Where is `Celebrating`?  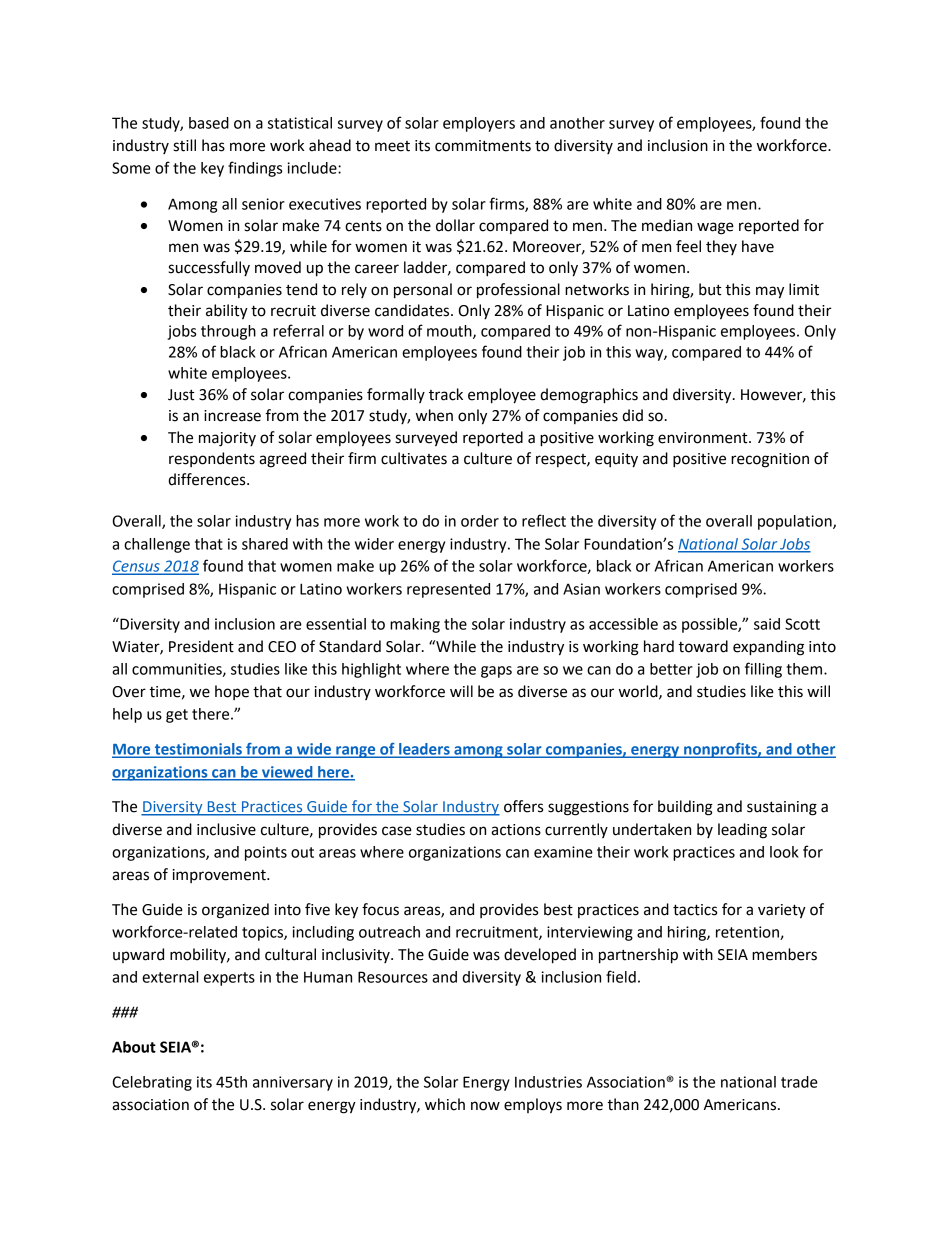 Celebrating is located at coordinates (152, 1083).
